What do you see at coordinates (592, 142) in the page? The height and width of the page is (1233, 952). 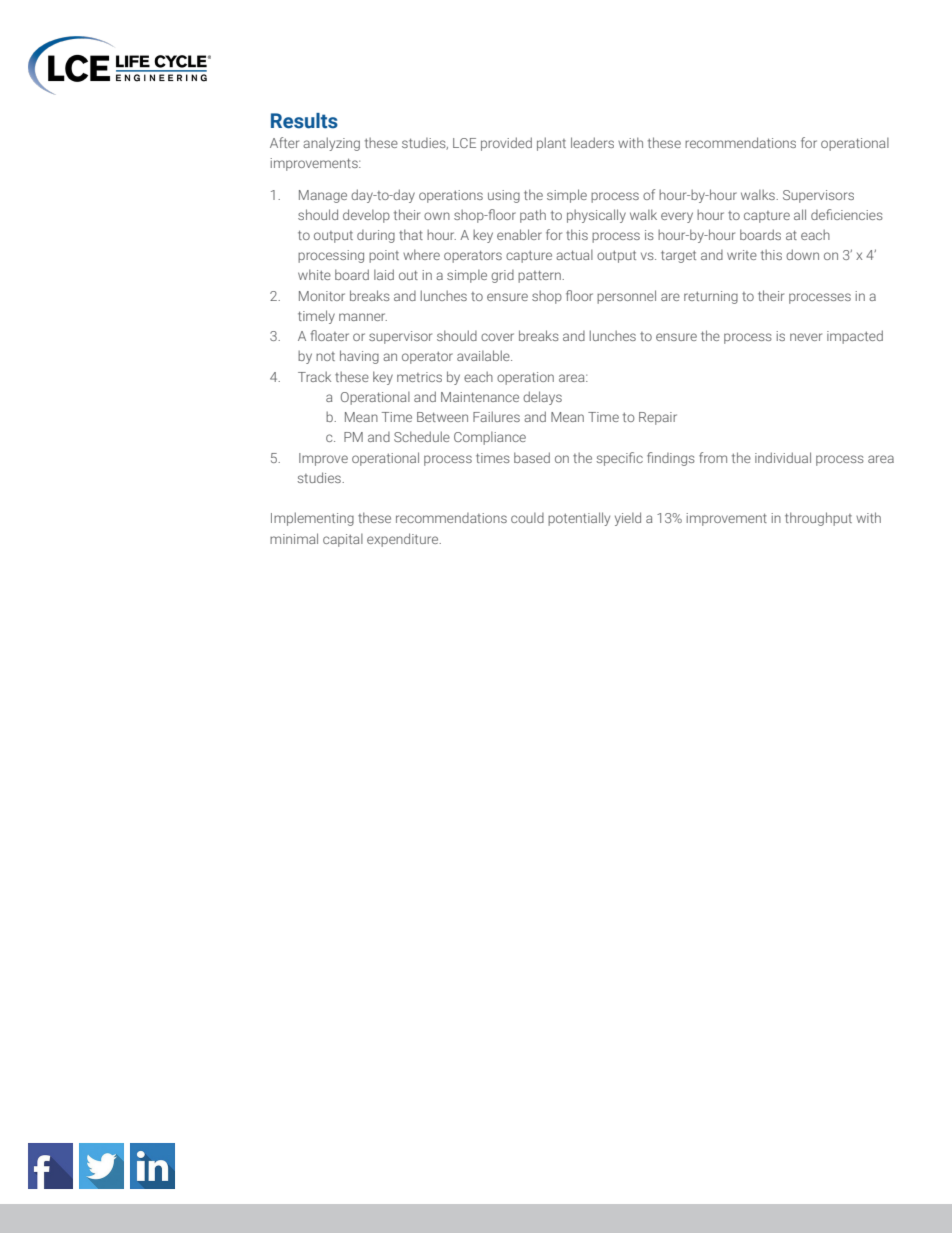 I see `leaders` at bounding box center [592, 142].
